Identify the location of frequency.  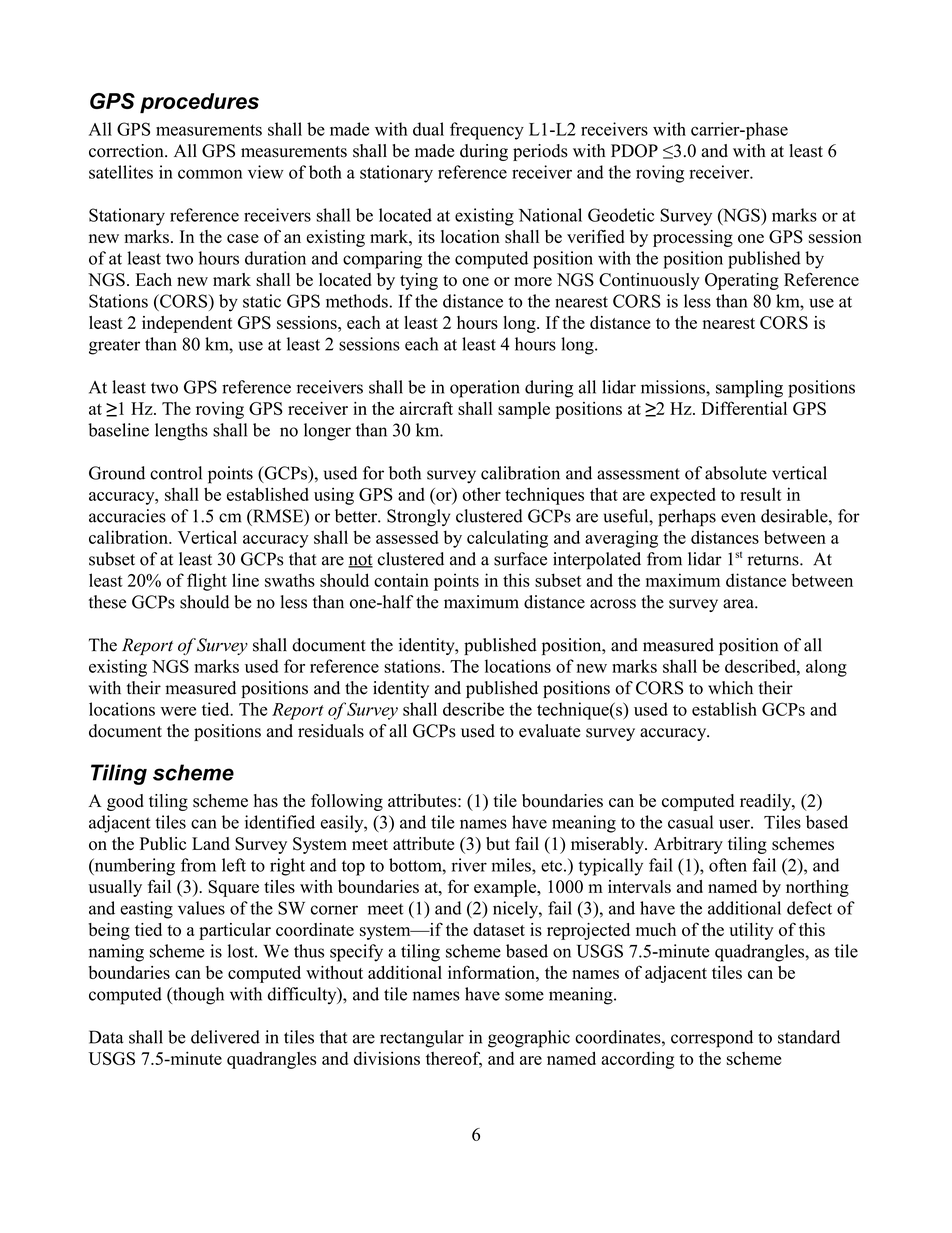
(487, 131).
